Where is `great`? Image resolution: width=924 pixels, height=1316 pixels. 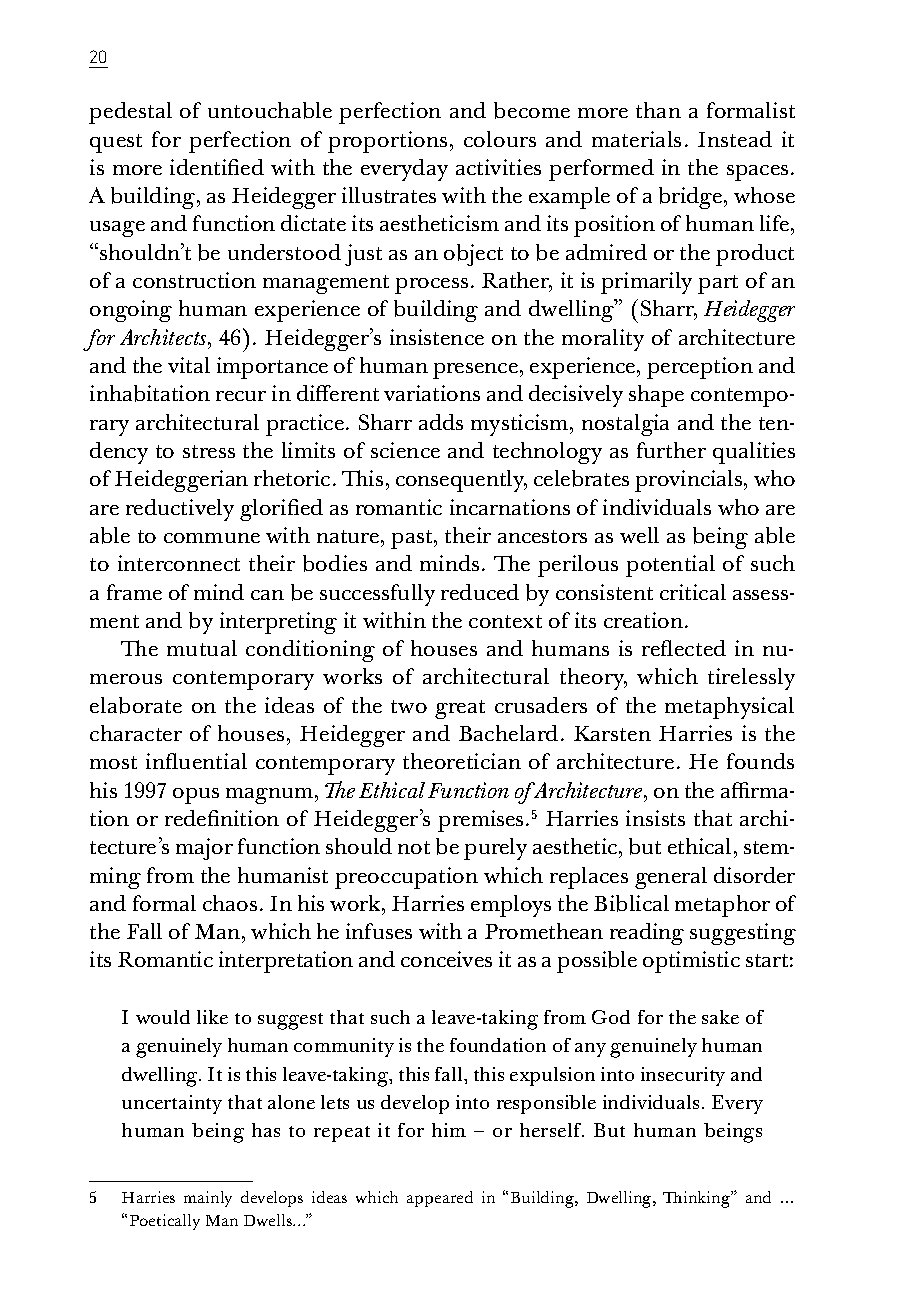 great is located at coordinates (460, 709).
